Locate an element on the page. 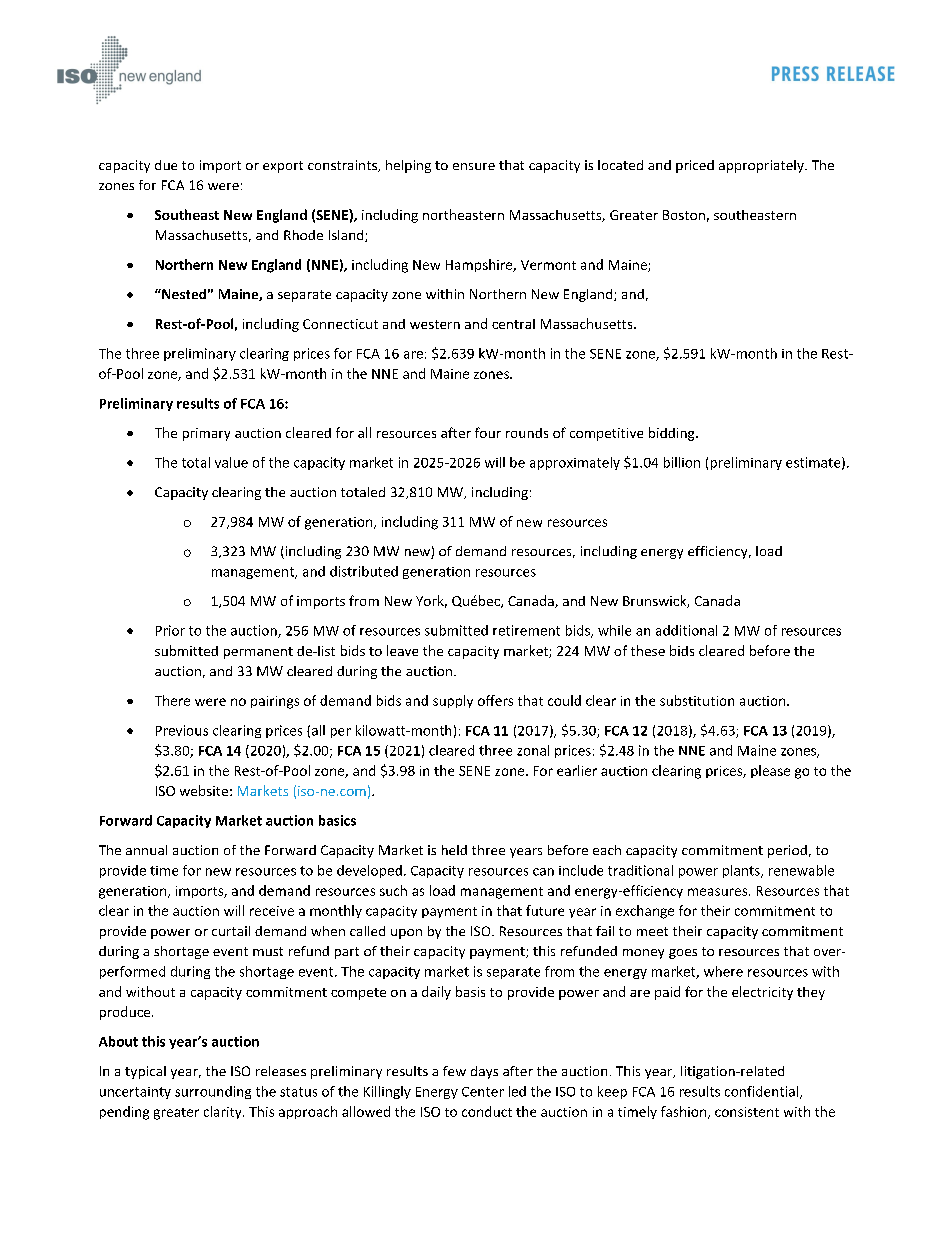 Image resolution: width=952 pixels, height=1233 pixels. bidding is located at coordinates (673, 434).
